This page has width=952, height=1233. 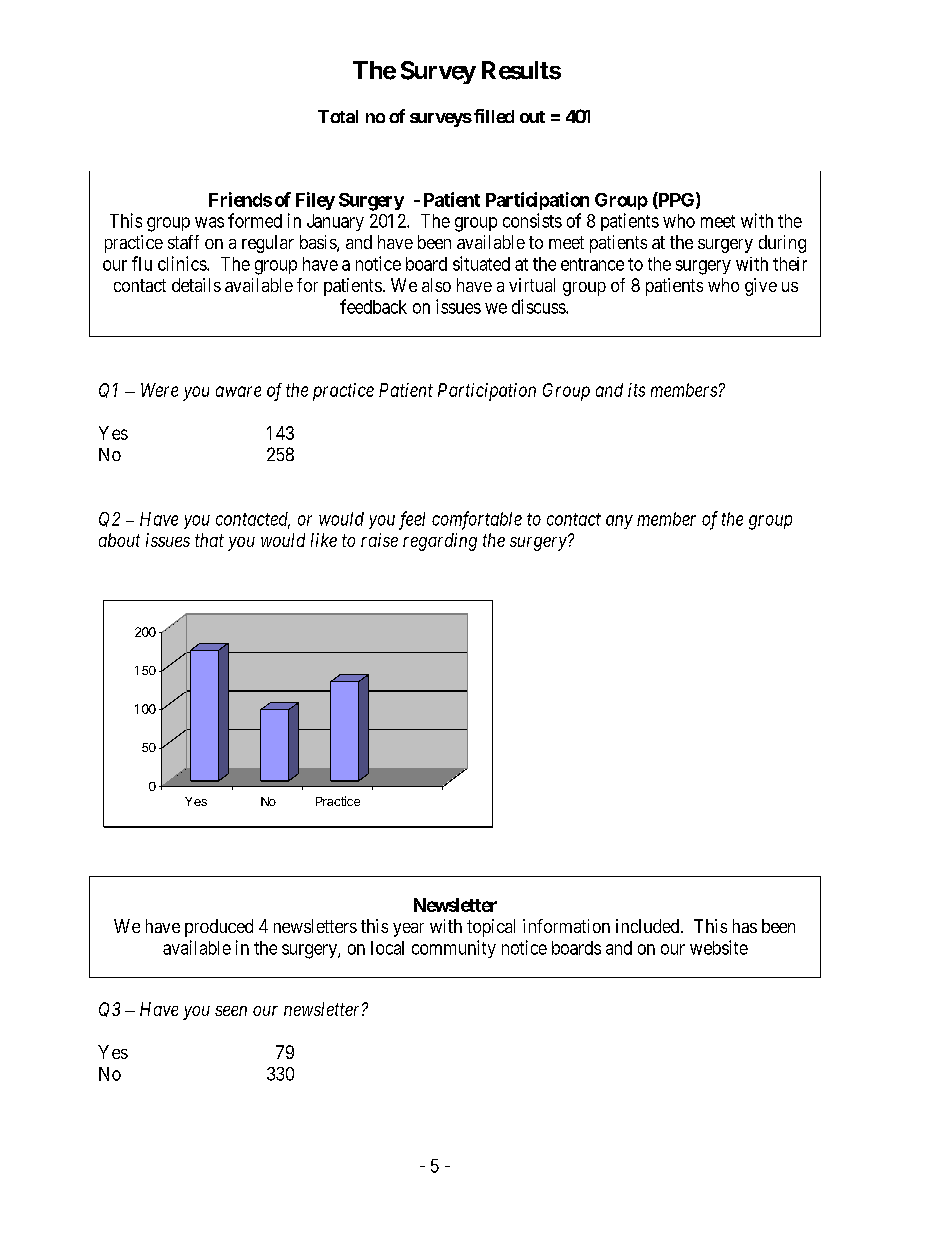 I want to click on its, so click(x=636, y=390).
